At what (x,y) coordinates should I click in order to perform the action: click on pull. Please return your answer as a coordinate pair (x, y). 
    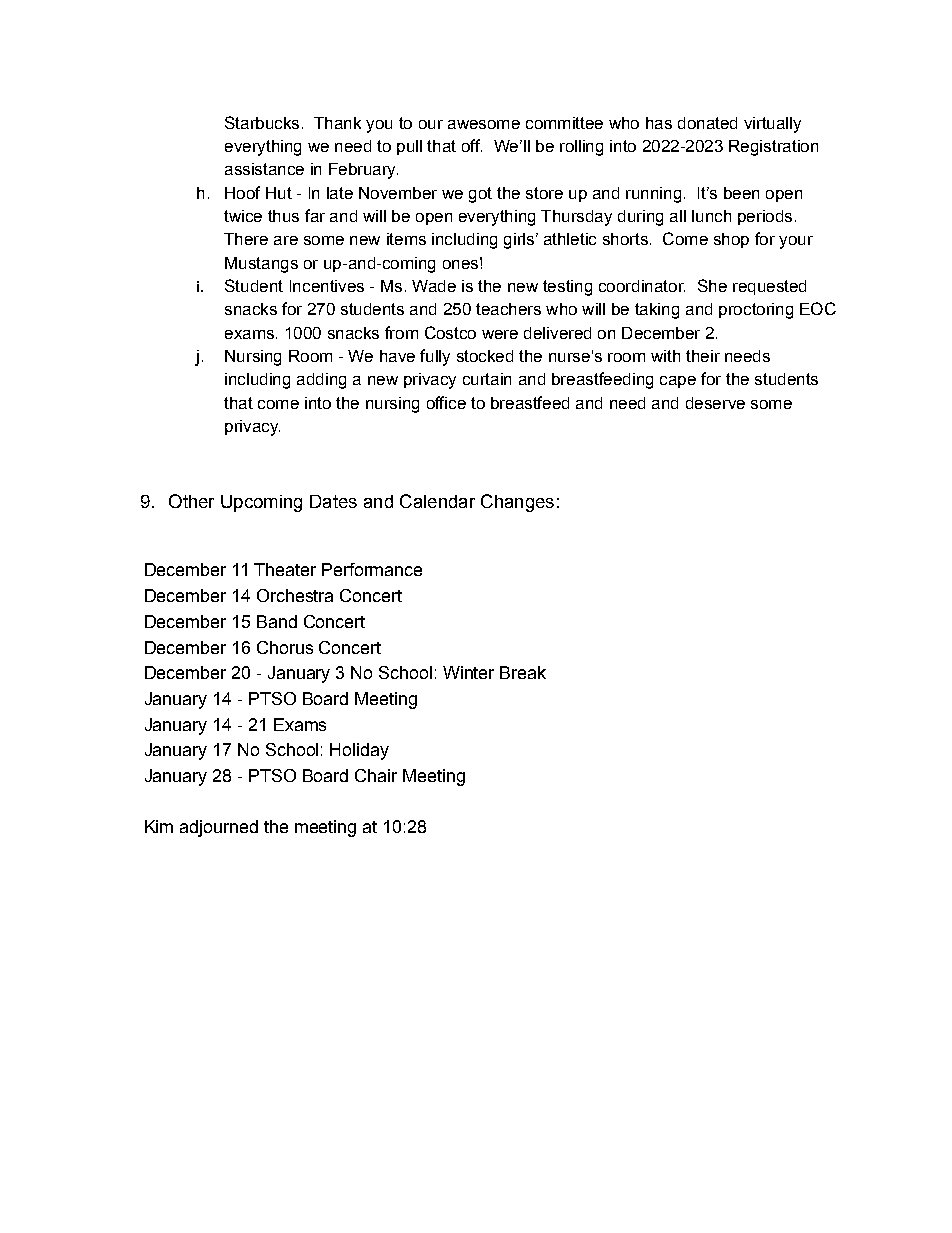
    Looking at the image, I should click on (409, 147).
